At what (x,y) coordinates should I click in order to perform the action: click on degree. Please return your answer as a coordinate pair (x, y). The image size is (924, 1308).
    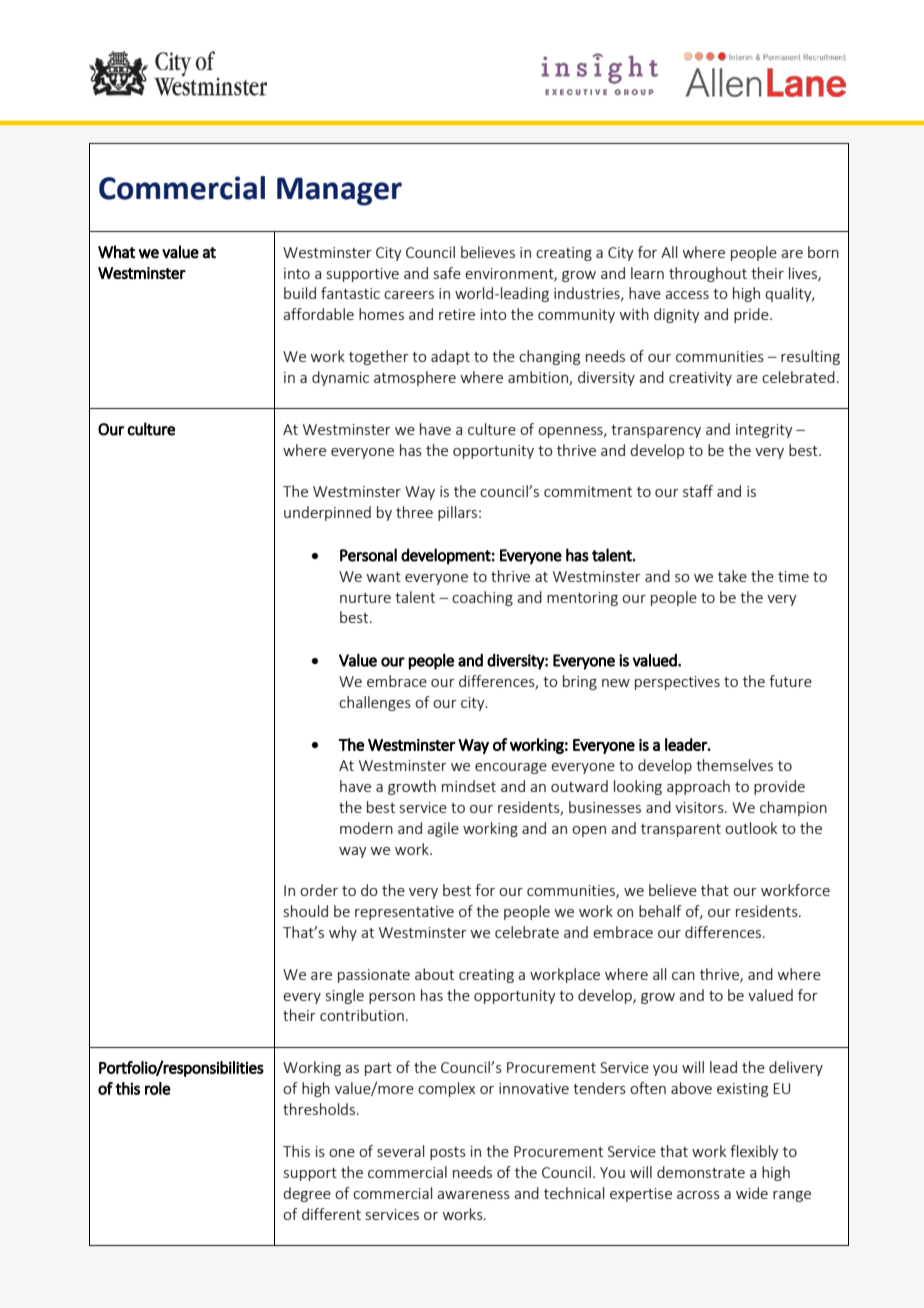
    Looking at the image, I should click on (307, 1194).
